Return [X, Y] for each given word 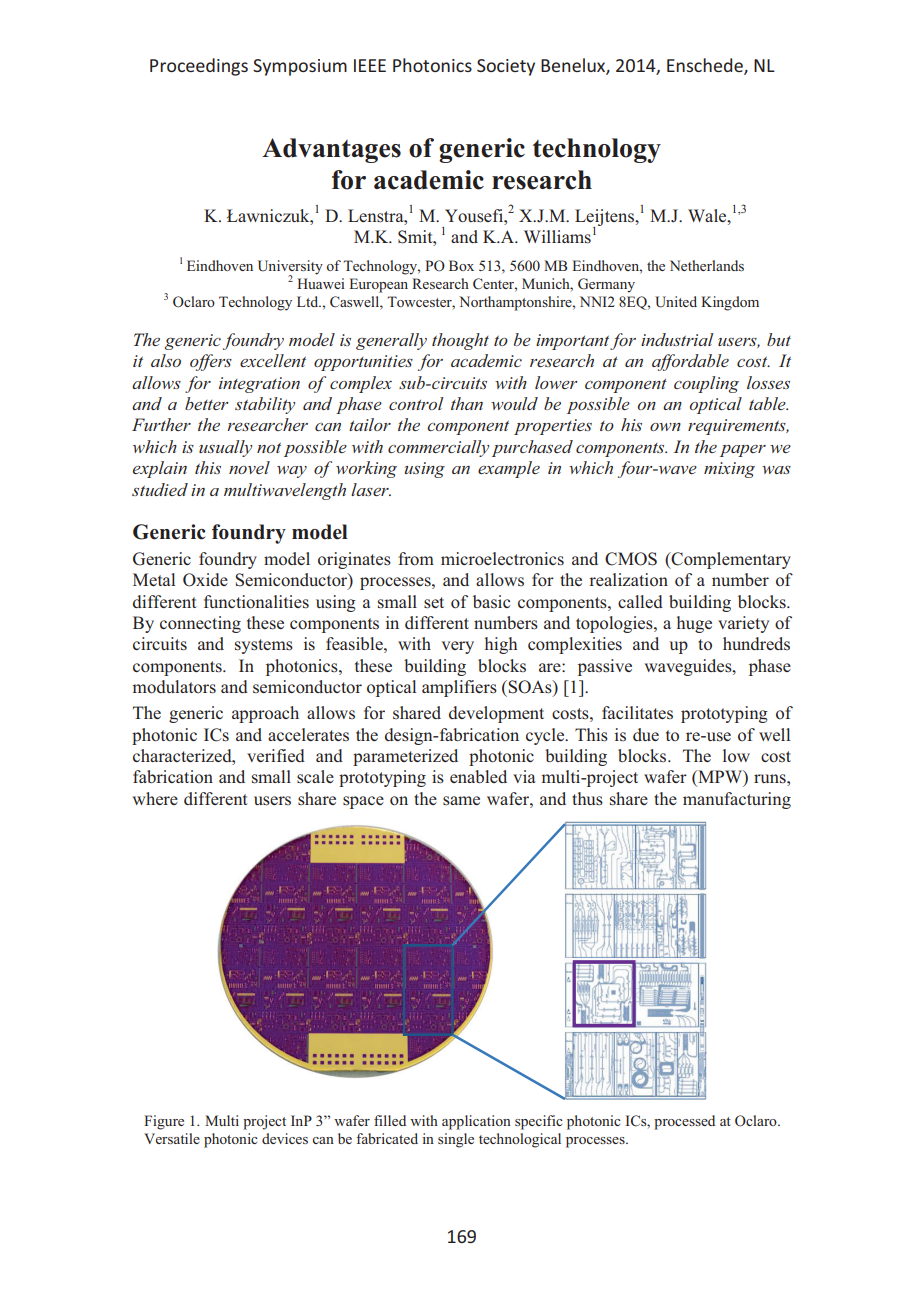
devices [285, 1138]
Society [506, 67]
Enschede [706, 66]
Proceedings [199, 67]
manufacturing [737, 800]
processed [684, 1122]
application [476, 1122]
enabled [478, 776]
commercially [438, 448]
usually [225, 448]
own [665, 427]
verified [276, 755]
